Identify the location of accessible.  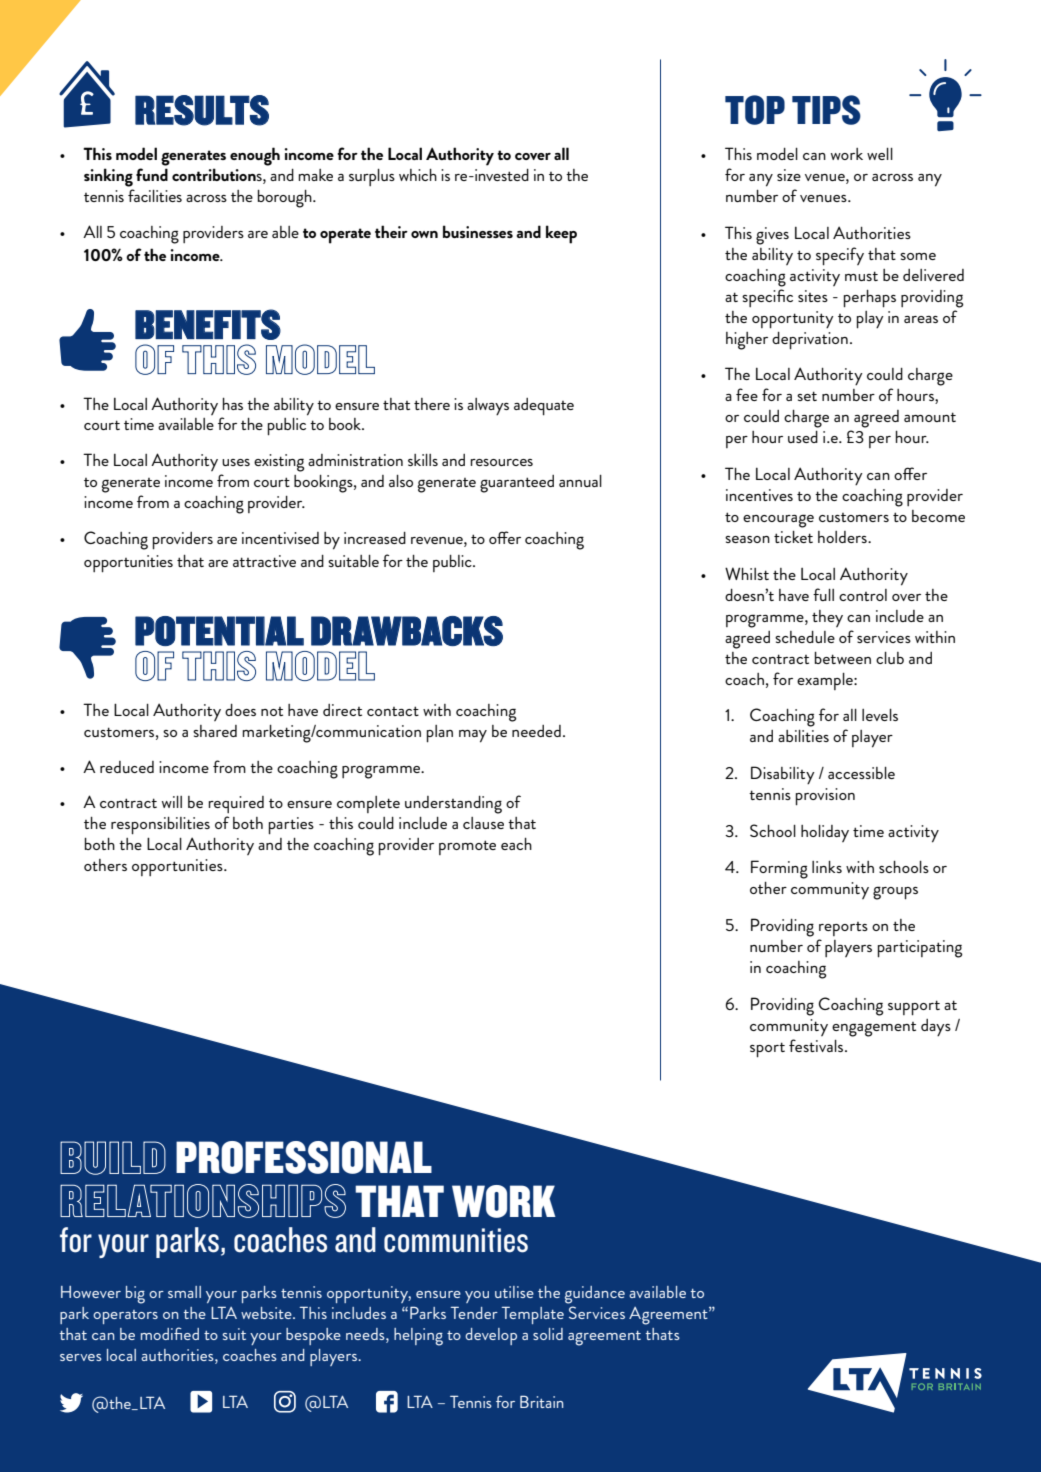
(861, 773).
